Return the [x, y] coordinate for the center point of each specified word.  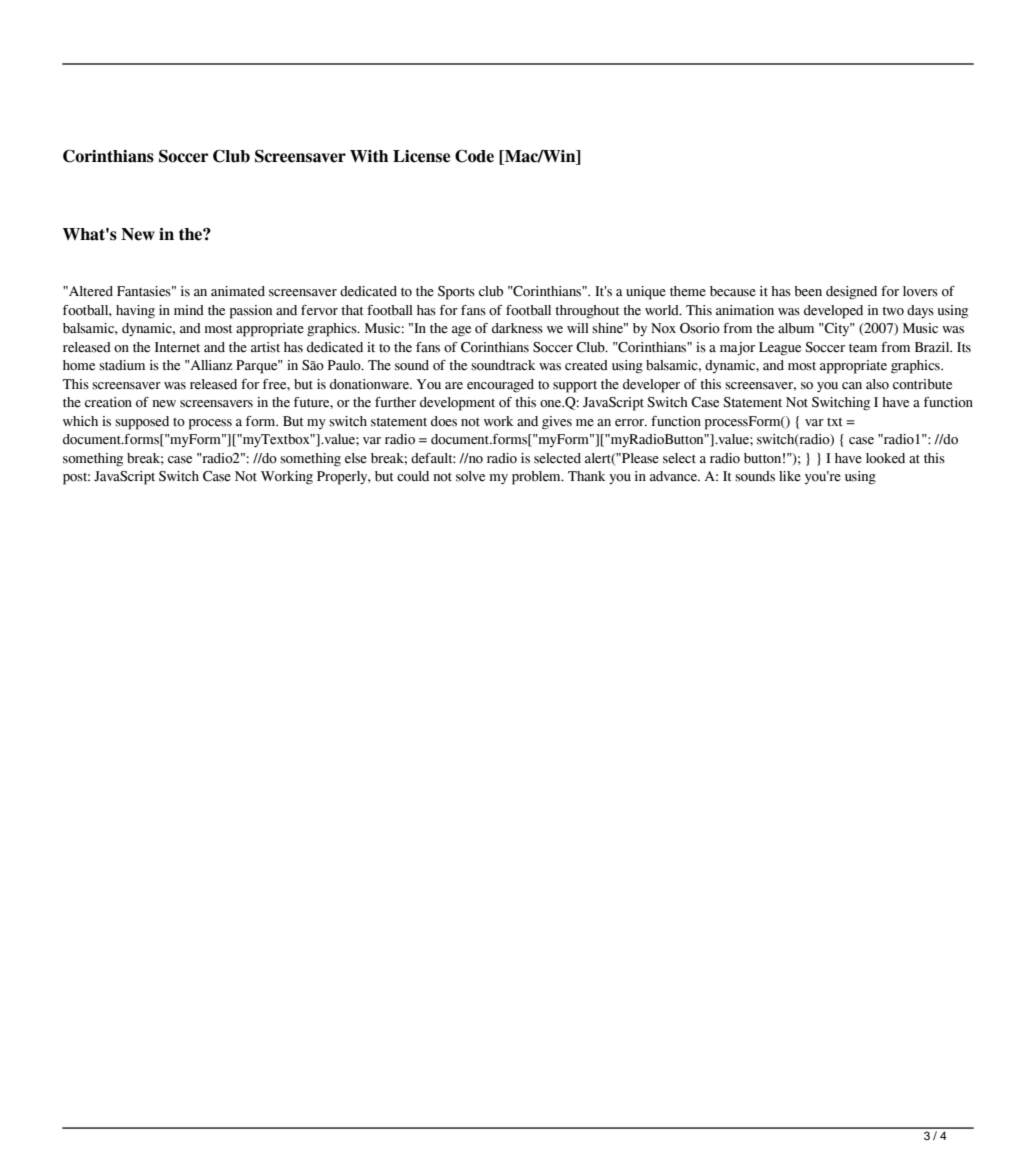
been [808, 291]
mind [189, 310]
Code [474, 156]
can [852, 385]
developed [833, 312]
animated [238, 291]
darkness [517, 328]
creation [108, 402]
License [421, 156]
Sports [456, 293]
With [369, 156]
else [356, 458]
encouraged [500, 386]
